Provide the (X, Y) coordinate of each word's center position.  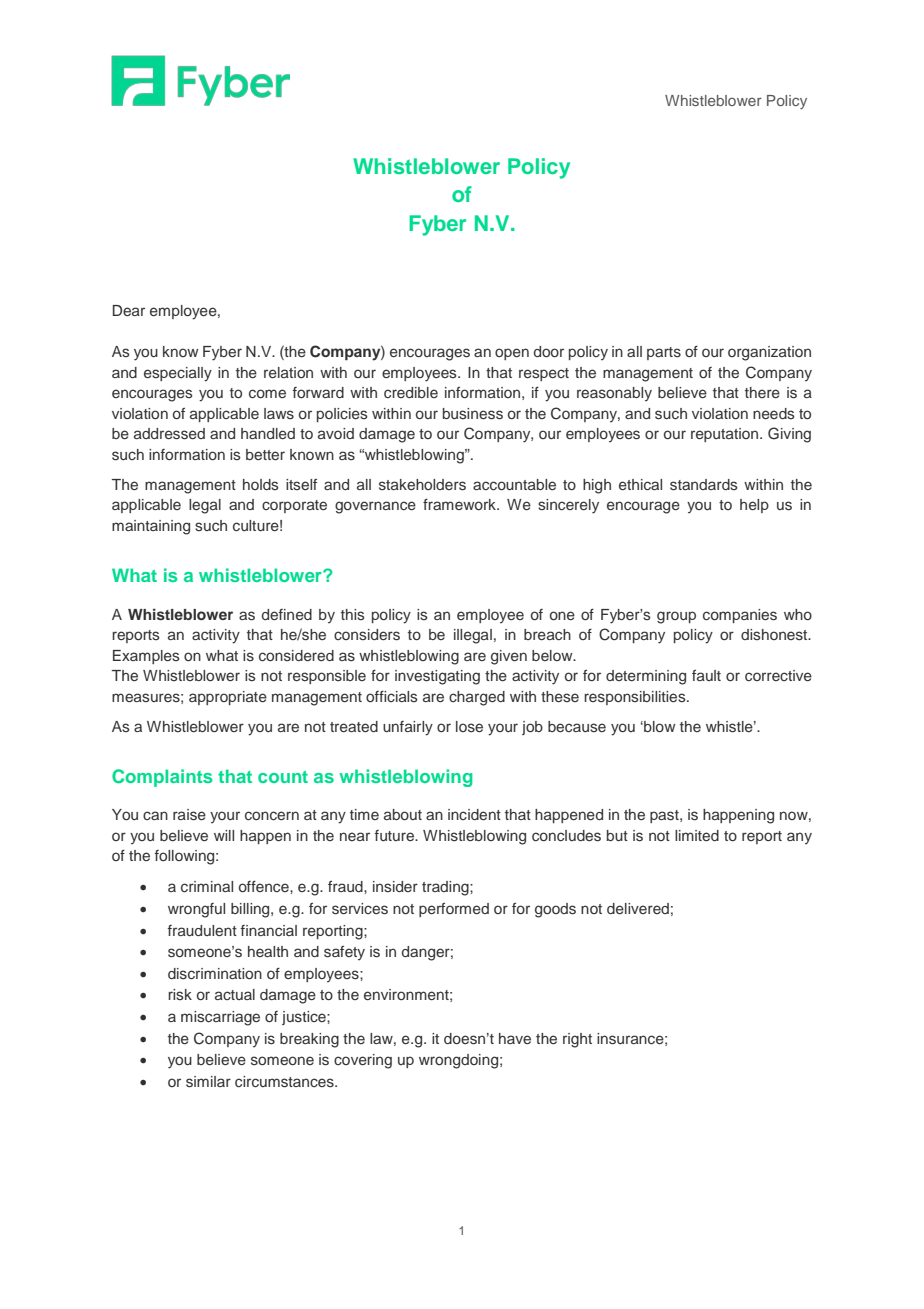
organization (769, 353)
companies (740, 616)
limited (697, 835)
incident (474, 814)
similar (208, 1082)
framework (460, 504)
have (515, 1038)
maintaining (151, 527)
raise (189, 815)
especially (178, 374)
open (512, 354)
